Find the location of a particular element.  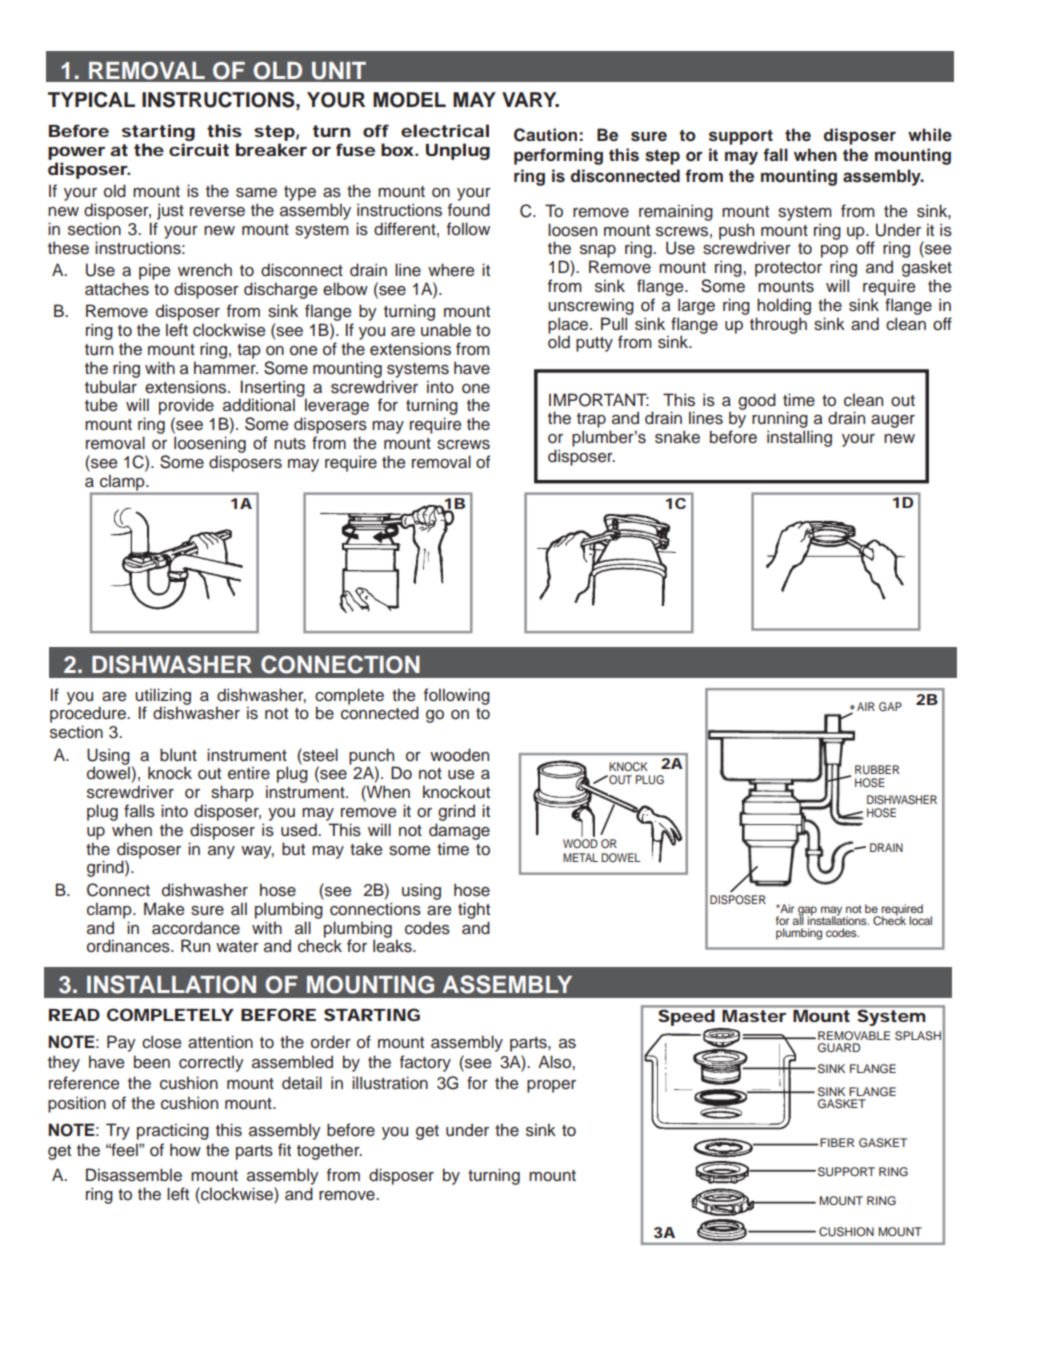

while is located at coordinates (930, 134).
